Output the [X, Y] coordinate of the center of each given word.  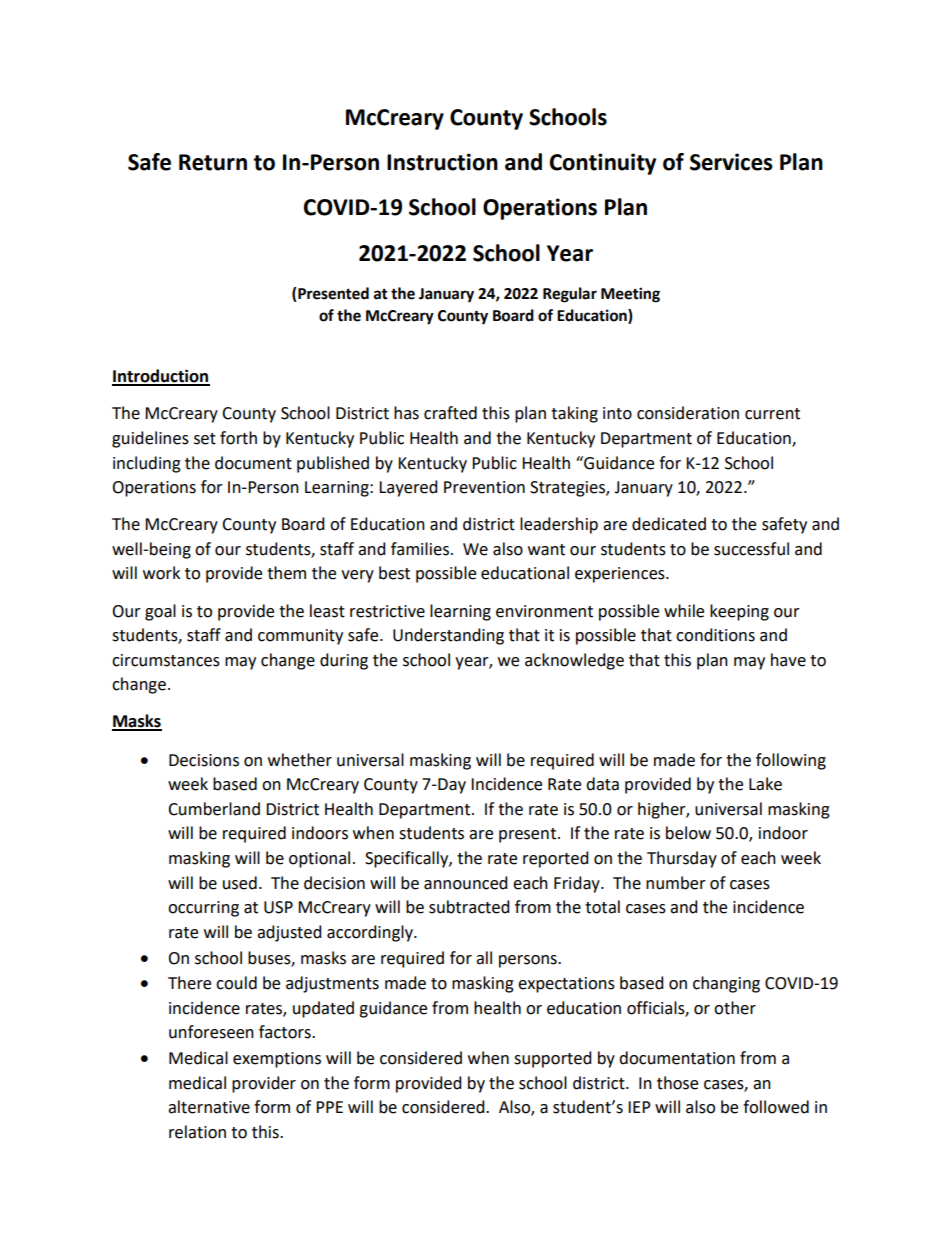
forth [238, 438]
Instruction [442, 162]
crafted [450, 413]
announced [466, 883]
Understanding [448, 636]
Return [213, 162]
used [240, 883]
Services [731, 162]
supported [553, 1059]
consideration [688, 413]
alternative [209, 1107]
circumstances [166, 660]
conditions [715, 635]
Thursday [682, 859]
